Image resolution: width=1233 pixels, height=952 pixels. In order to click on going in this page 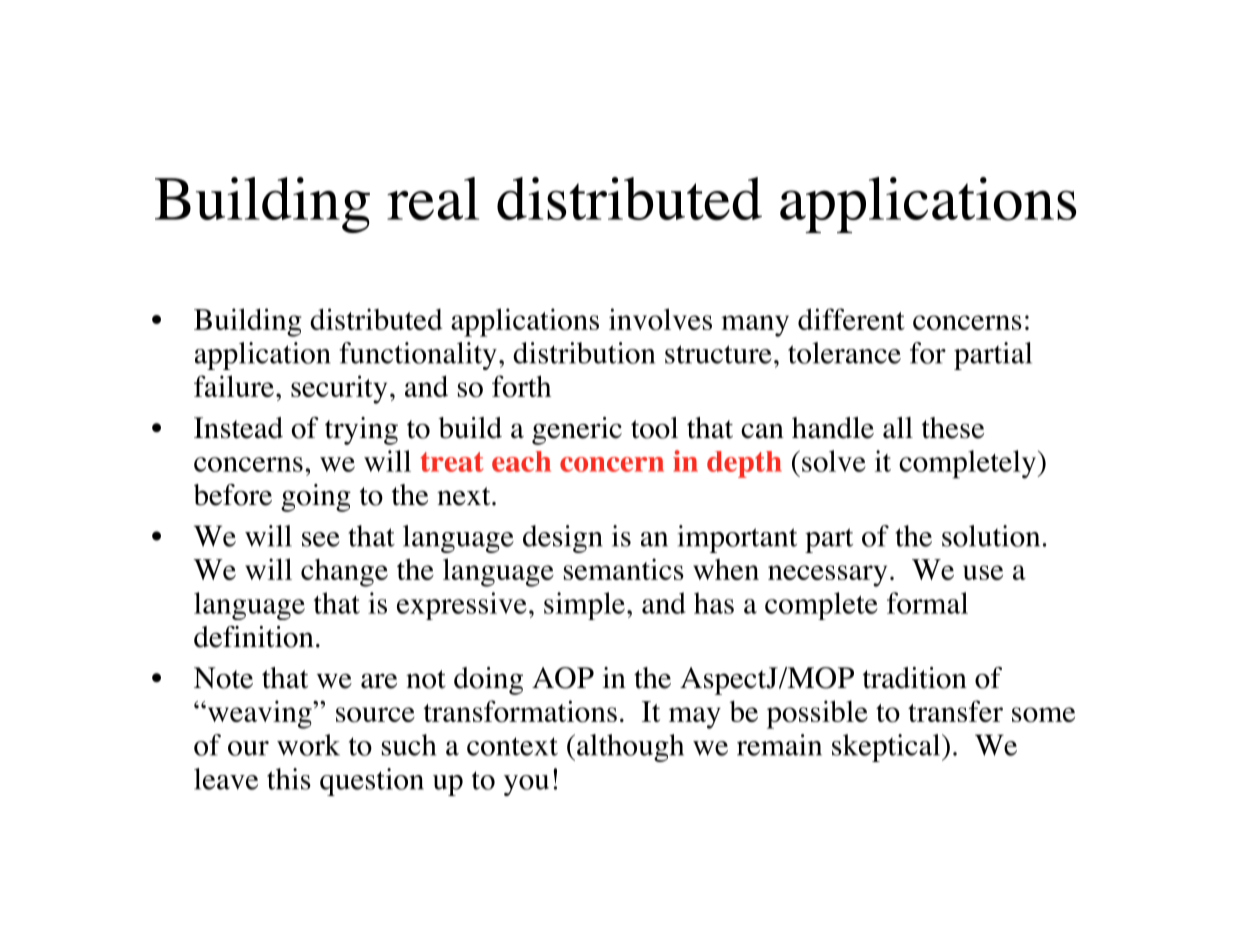, I will do `click(316, 498)`.
